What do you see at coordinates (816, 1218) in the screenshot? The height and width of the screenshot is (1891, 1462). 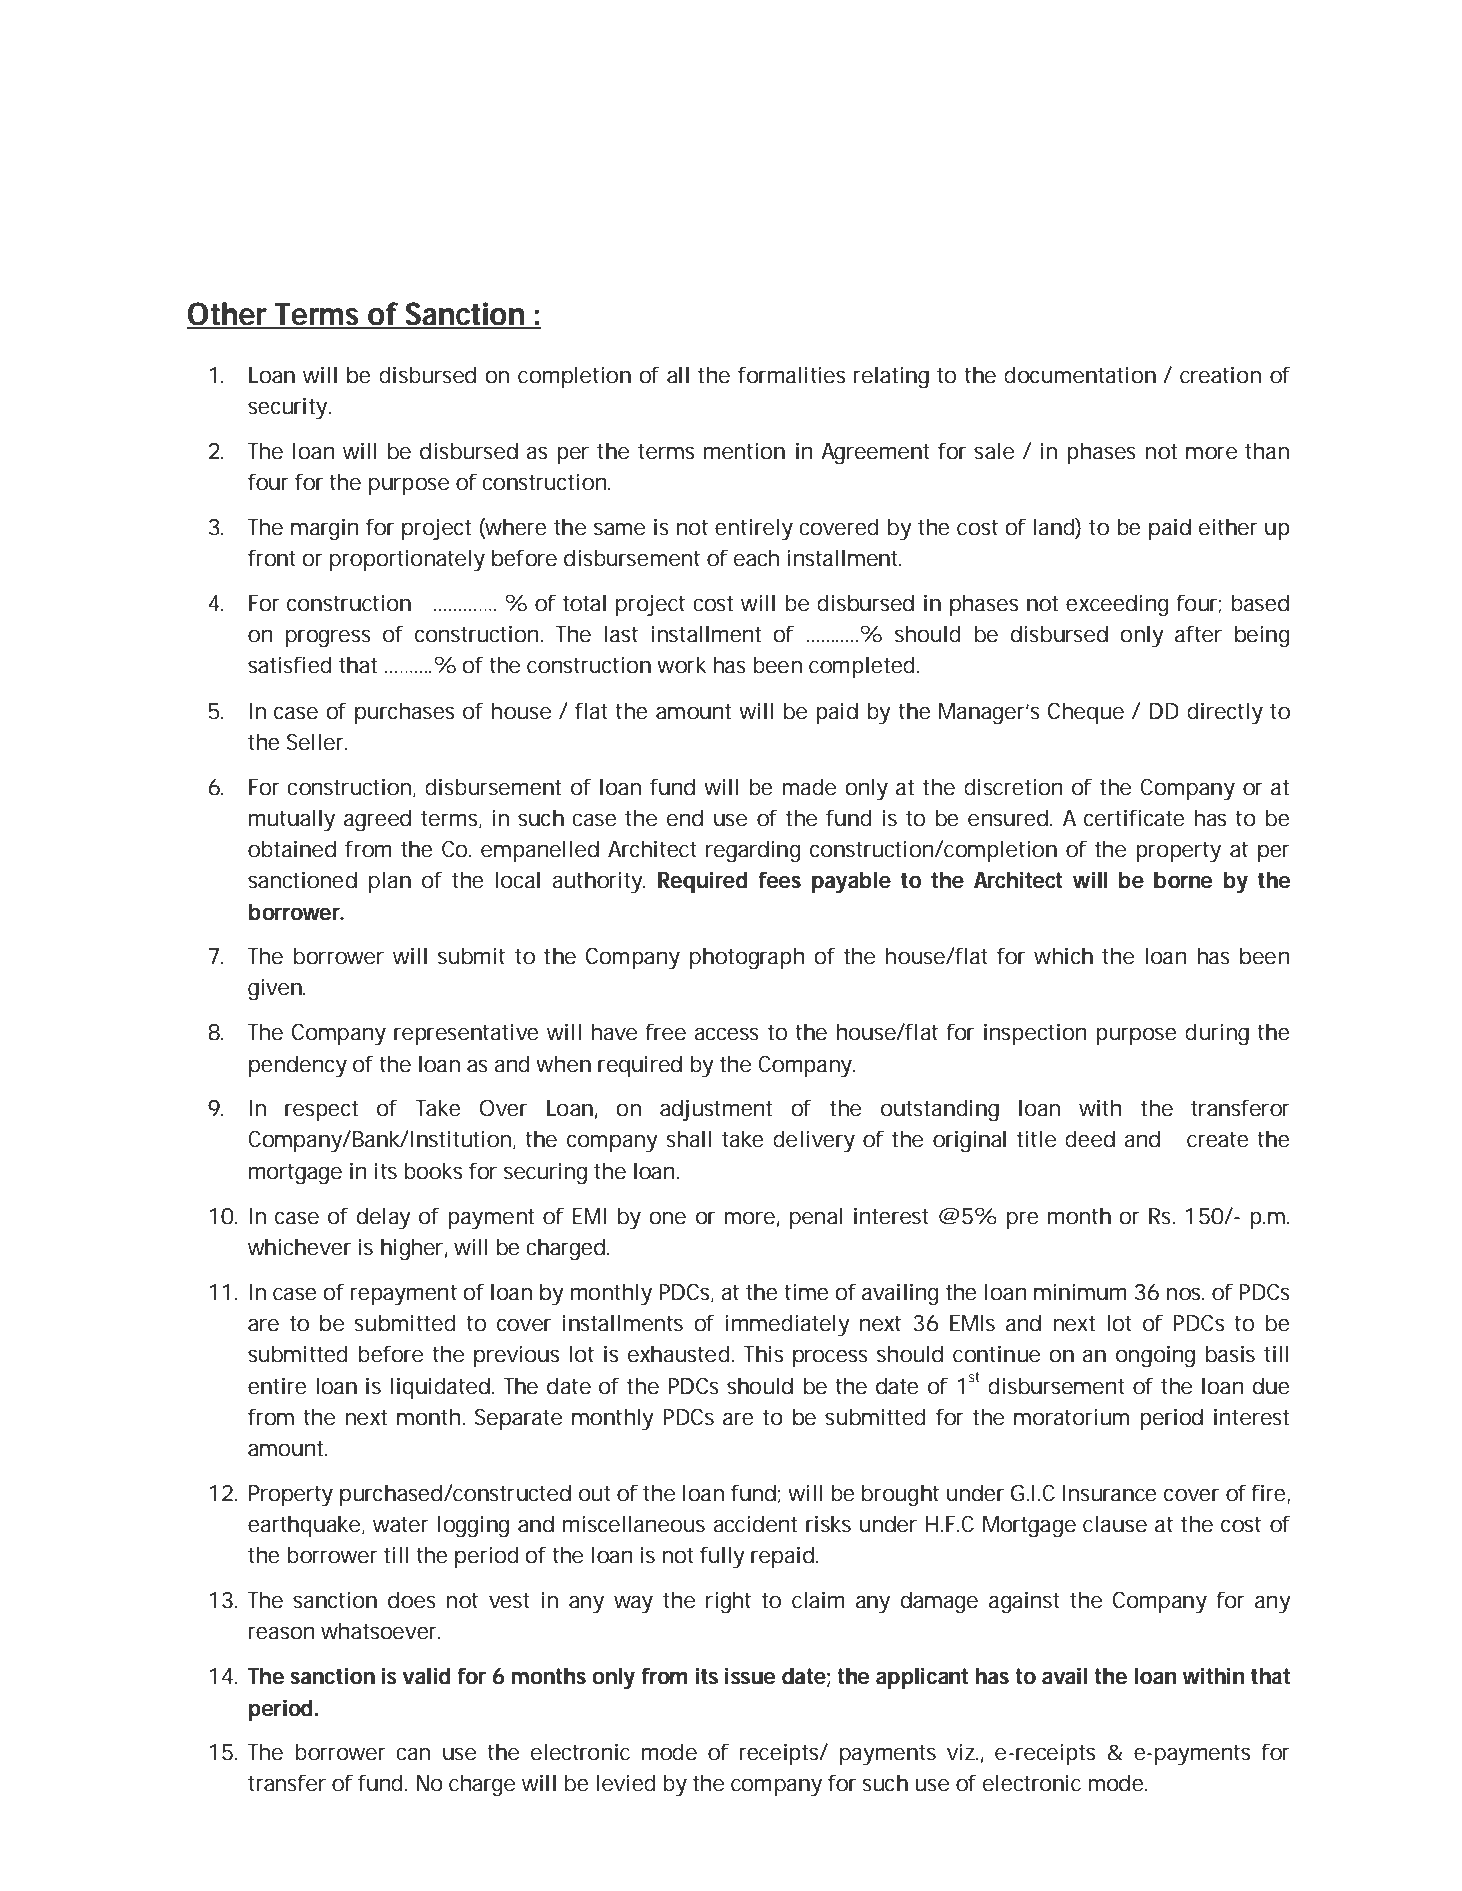 I see `penal` at bounding box center [816, 1218].
